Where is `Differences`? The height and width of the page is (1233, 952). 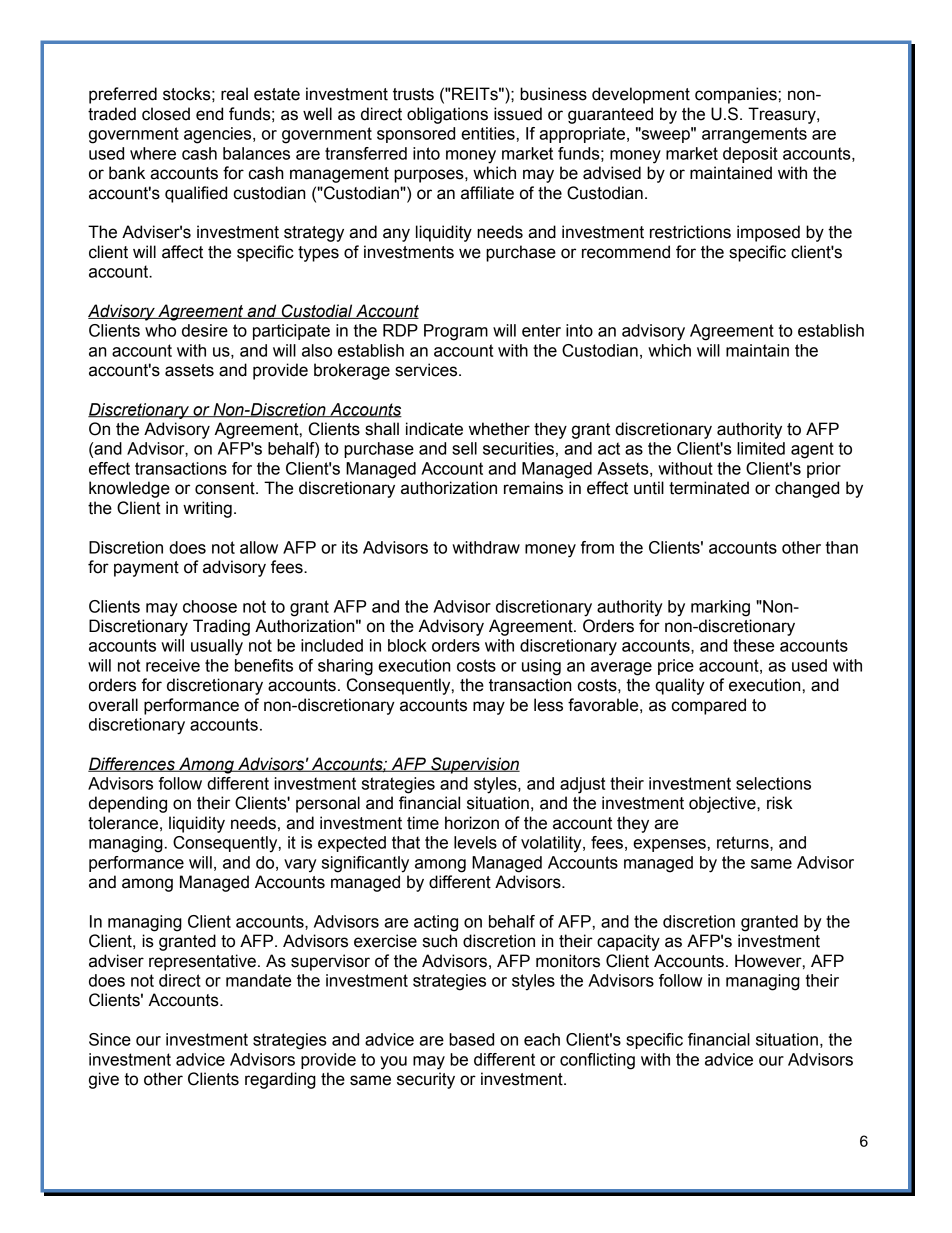
Differences is located at coordinates (132, 764).
